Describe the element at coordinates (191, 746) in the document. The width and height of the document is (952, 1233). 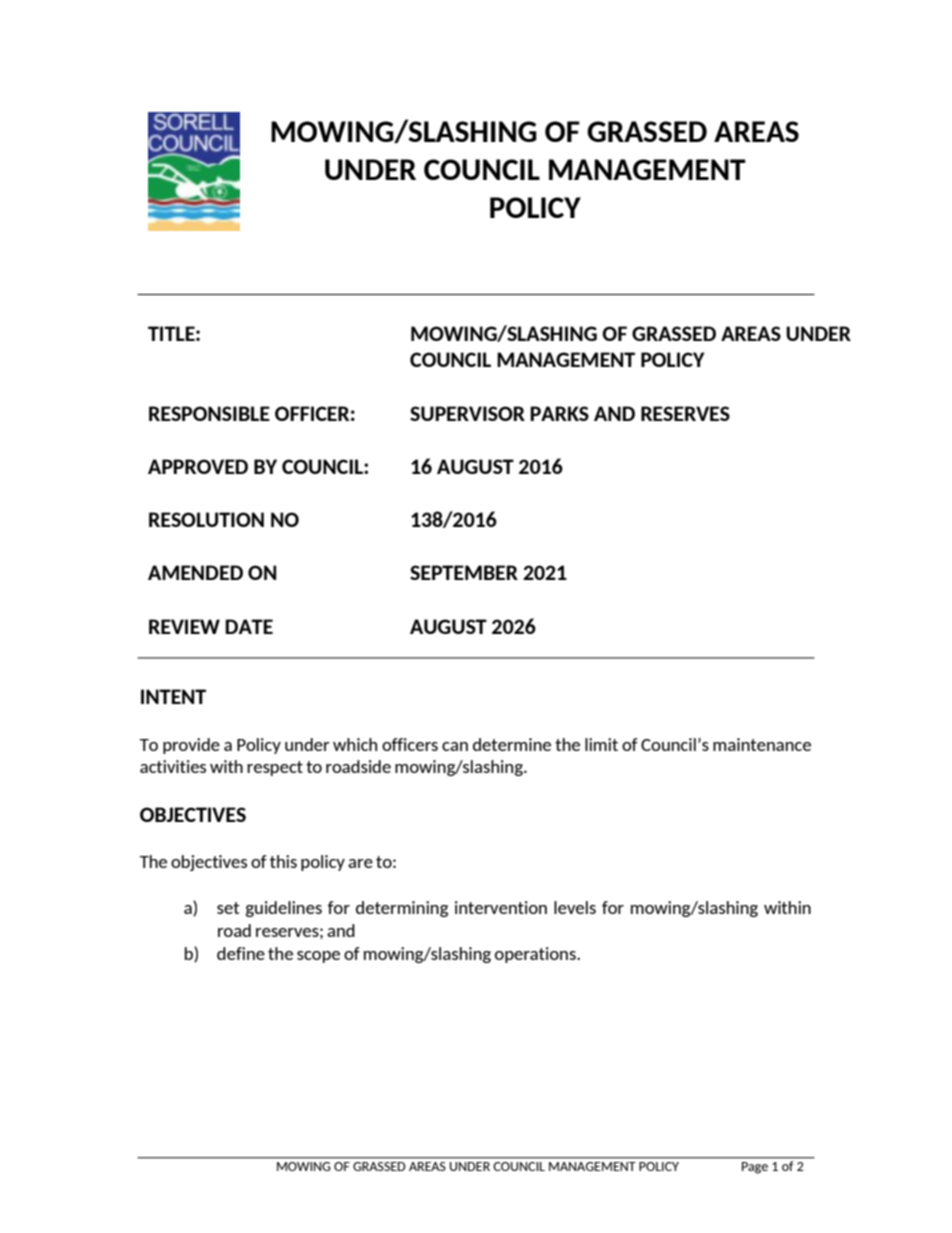
I see `provide` at that location.
